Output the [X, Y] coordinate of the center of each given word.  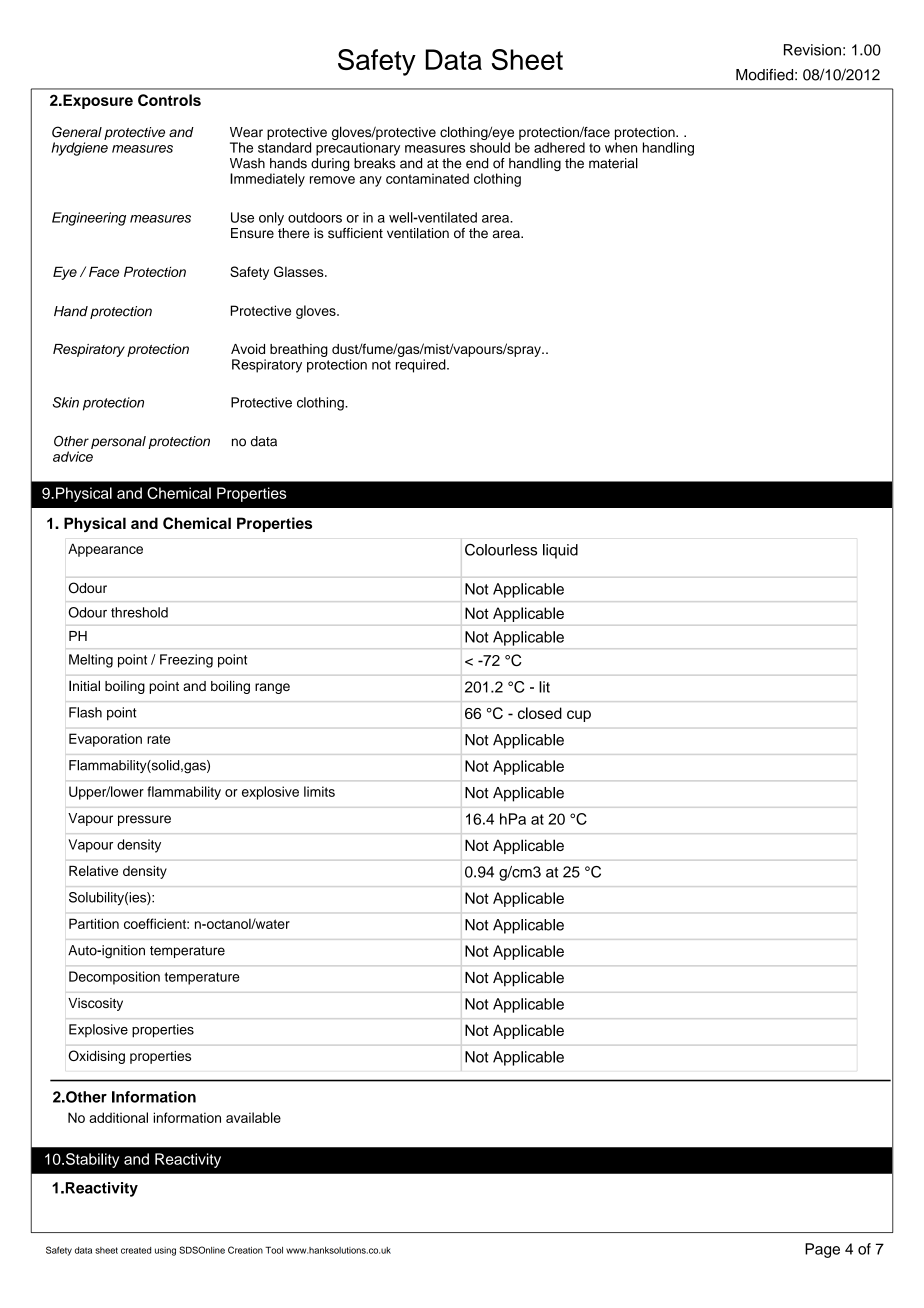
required [422, 366]
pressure [144, 820]
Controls [169, 100]
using [165, 1251]
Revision [812, 50]
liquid [560, 551]
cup [579, 716]
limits [319, 791]
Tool [274, 1250]
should [490, 147]
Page [822, 1250]
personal [118, 442]
